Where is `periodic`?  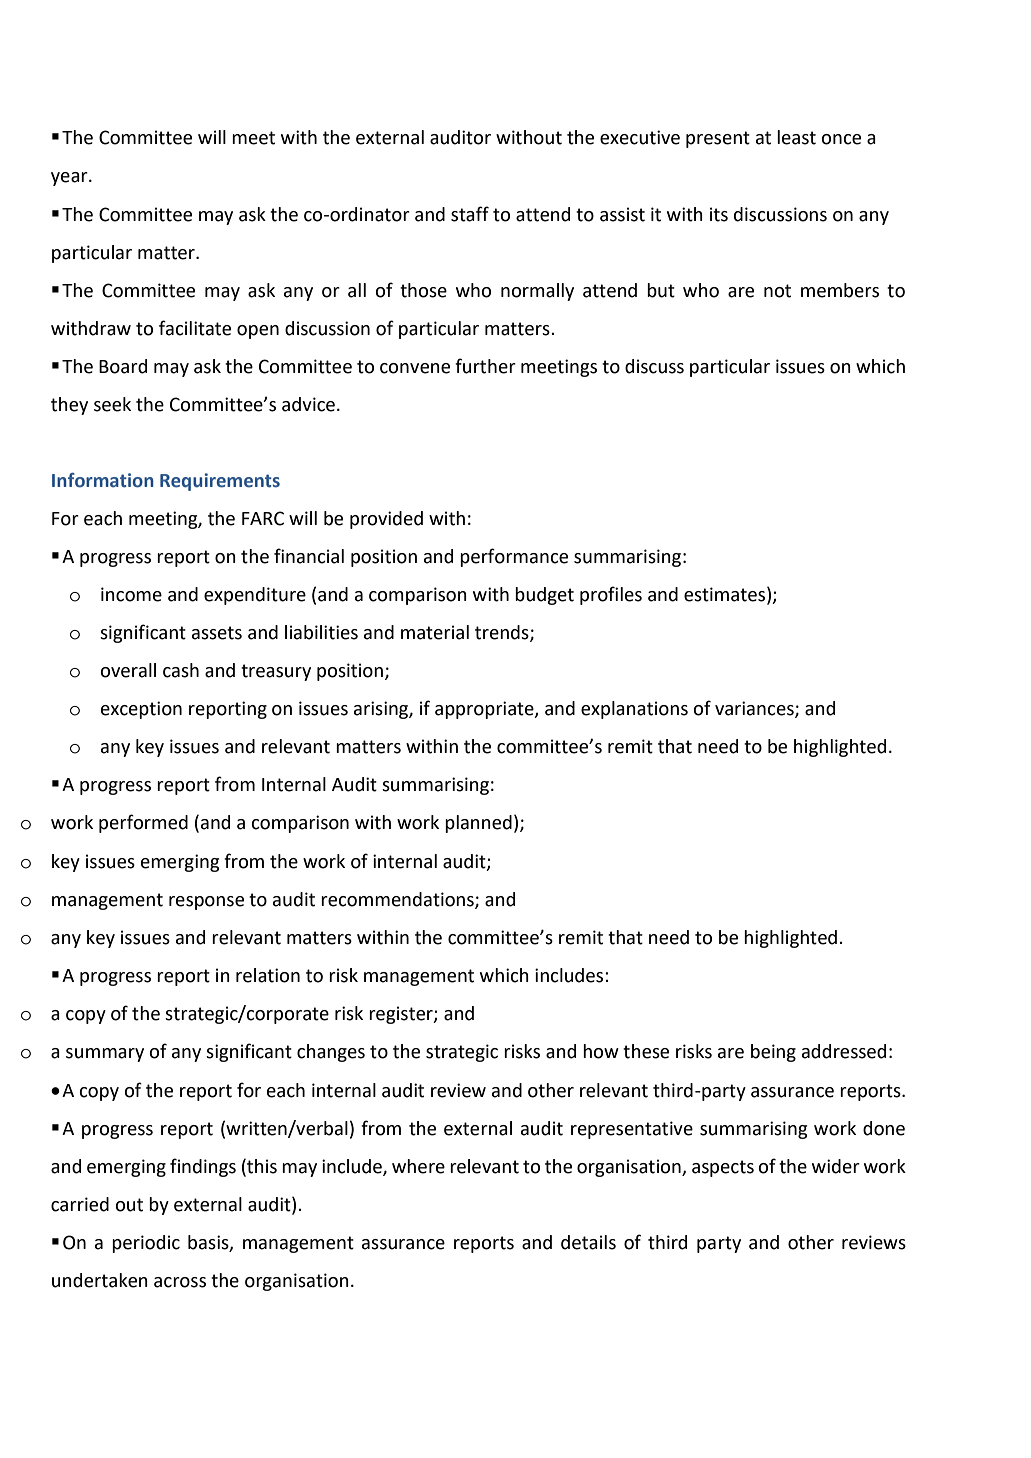 periodic is located at coordinates (146, 1244).
